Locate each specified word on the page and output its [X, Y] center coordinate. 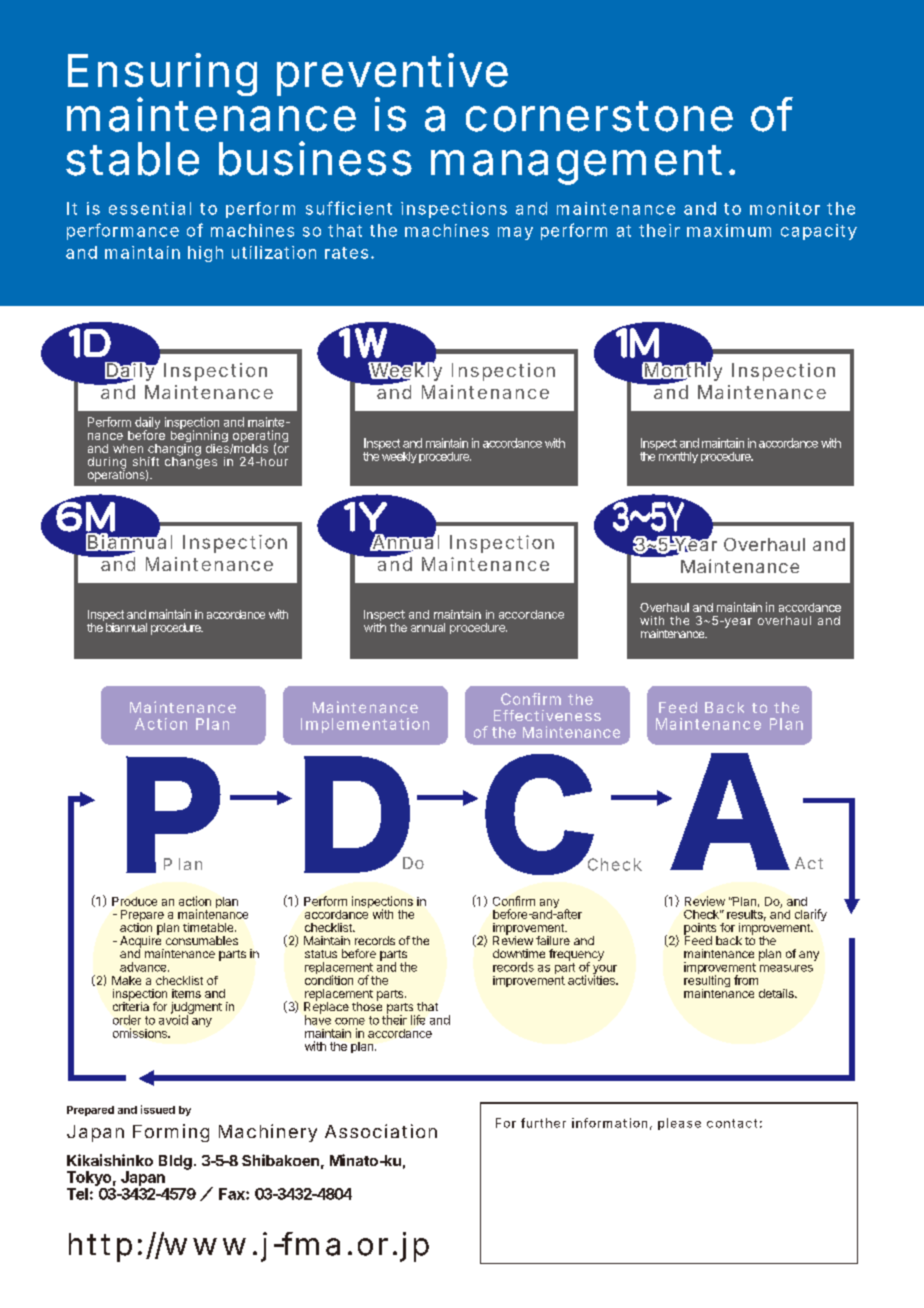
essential [150, 208]
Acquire [142, 942]
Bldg [175, 1162]
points [701, 930]
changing [174, 449]
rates [349, 253]
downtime [519, 953]
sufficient [349, 208]
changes [191, 462]
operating [260, 437]
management [583, 165]
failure [553, 940]
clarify [811, 915]
